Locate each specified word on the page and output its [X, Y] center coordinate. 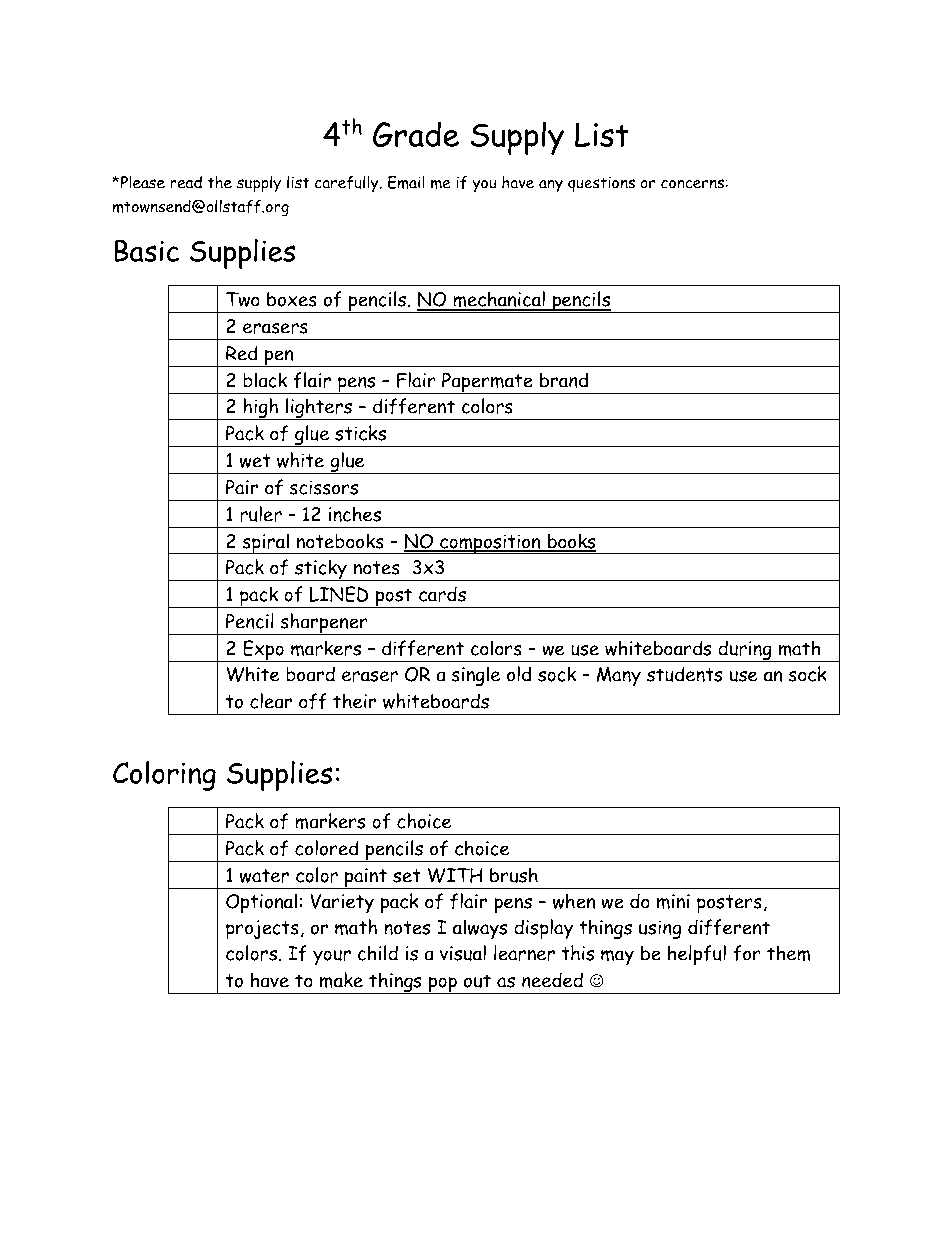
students [685, 674]
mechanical [499, 300]
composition [490, 544]
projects [262, 930]
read [186, 182]
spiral [265, 543]
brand [564, 380]
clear [271, 701]
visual [463, 953]
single [475, 676]
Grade [416, 134]
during [745, 651]
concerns [692, 184]
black [265, 380]
